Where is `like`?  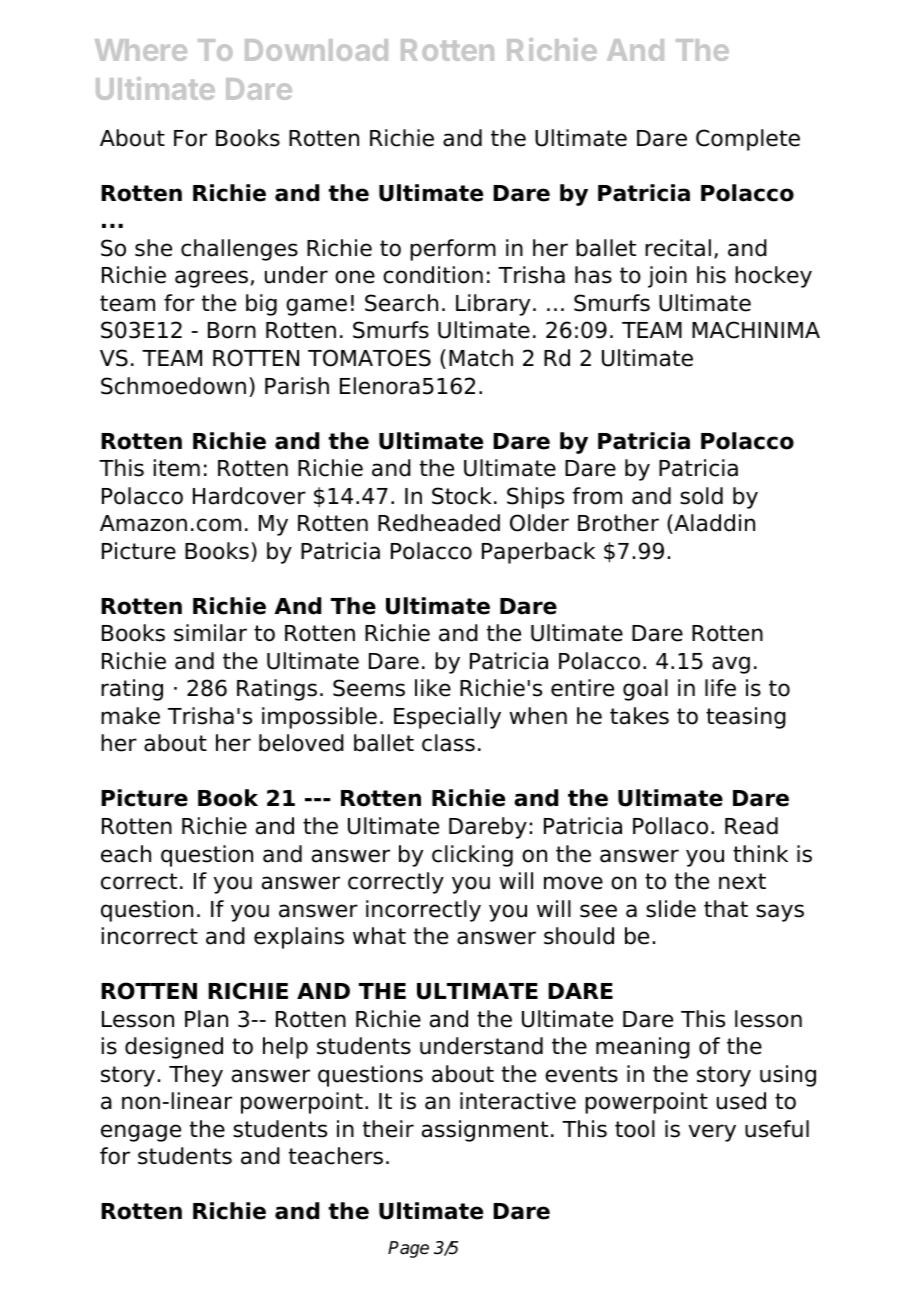 like is located at coordinates (433, 688).
